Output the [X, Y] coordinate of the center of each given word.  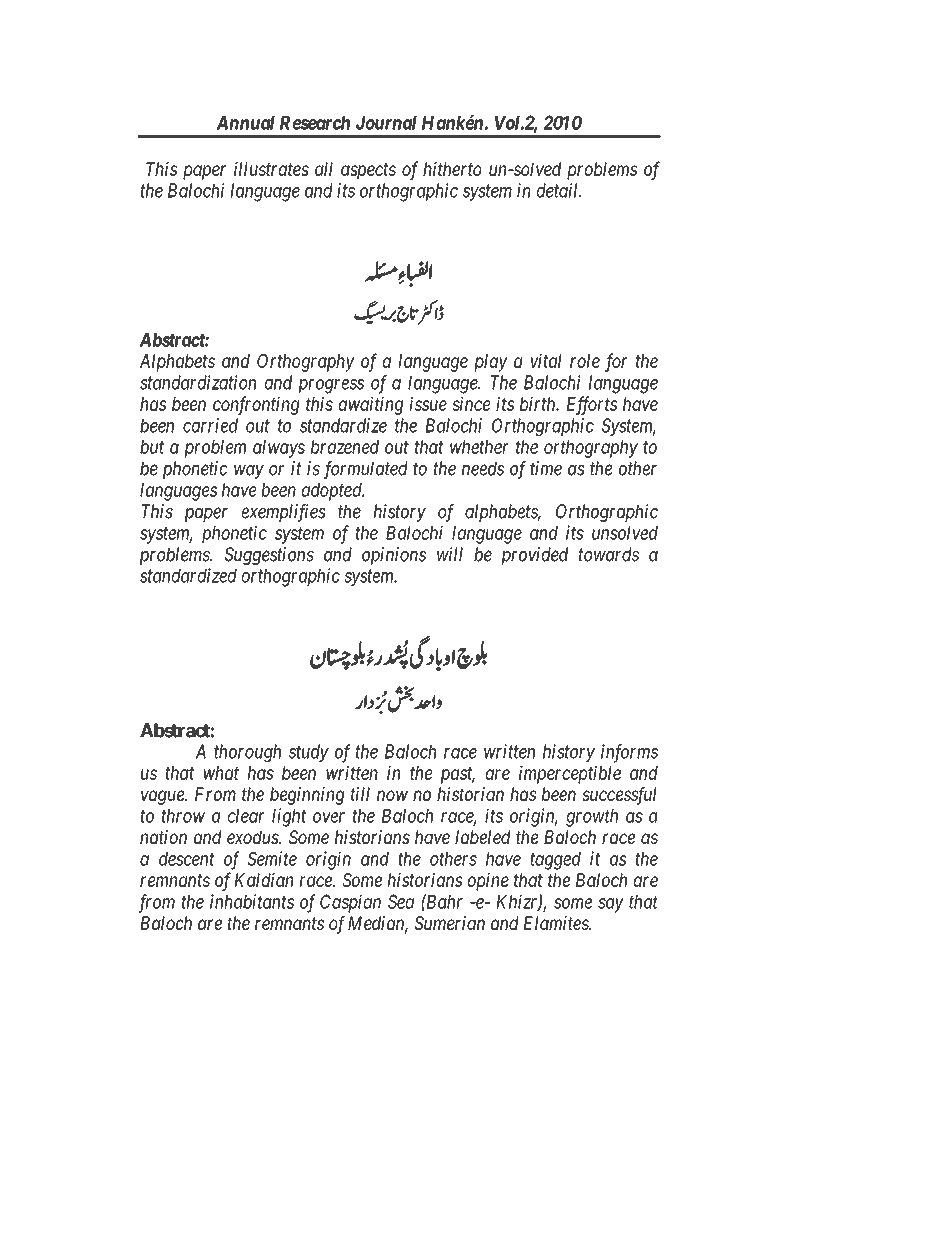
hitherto [452, 169]
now [392, 795]
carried [210, 425]
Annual [246, 123]
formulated [366, 470]
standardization [198, 382]
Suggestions [269, 556]
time [546, 468]
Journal [386, 123]
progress [331, 386]
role [585, 361]
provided [534, 556]
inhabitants [252, 901]
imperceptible [570, 774]
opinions [394, 556]
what [221, 773]
